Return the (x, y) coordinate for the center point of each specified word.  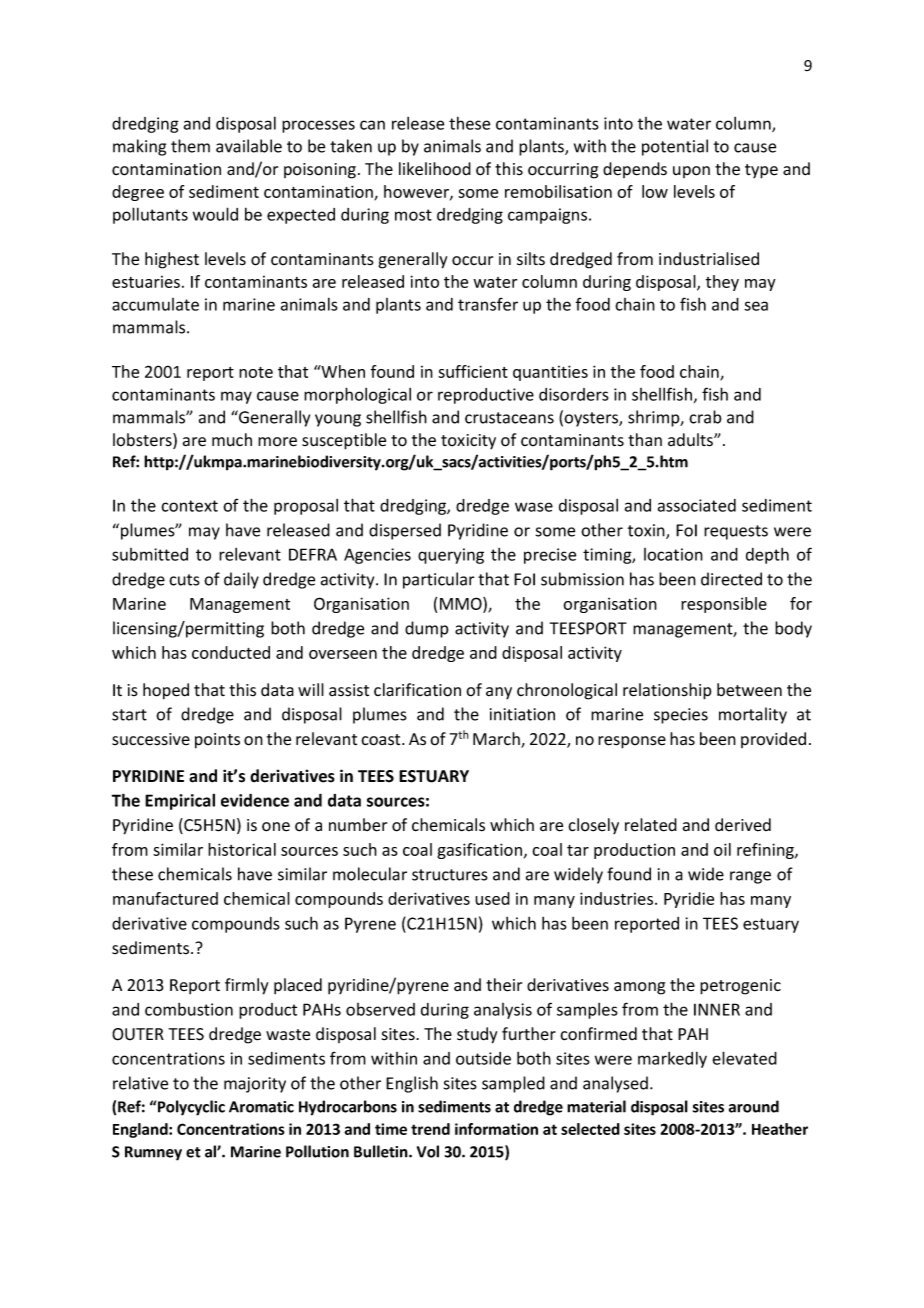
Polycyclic (190, 1108)
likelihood (435, 169)
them (190, 146)
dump (427, 629)
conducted (231, 652)
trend (430, 1129)
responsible (724, 605)
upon (691, 172)
